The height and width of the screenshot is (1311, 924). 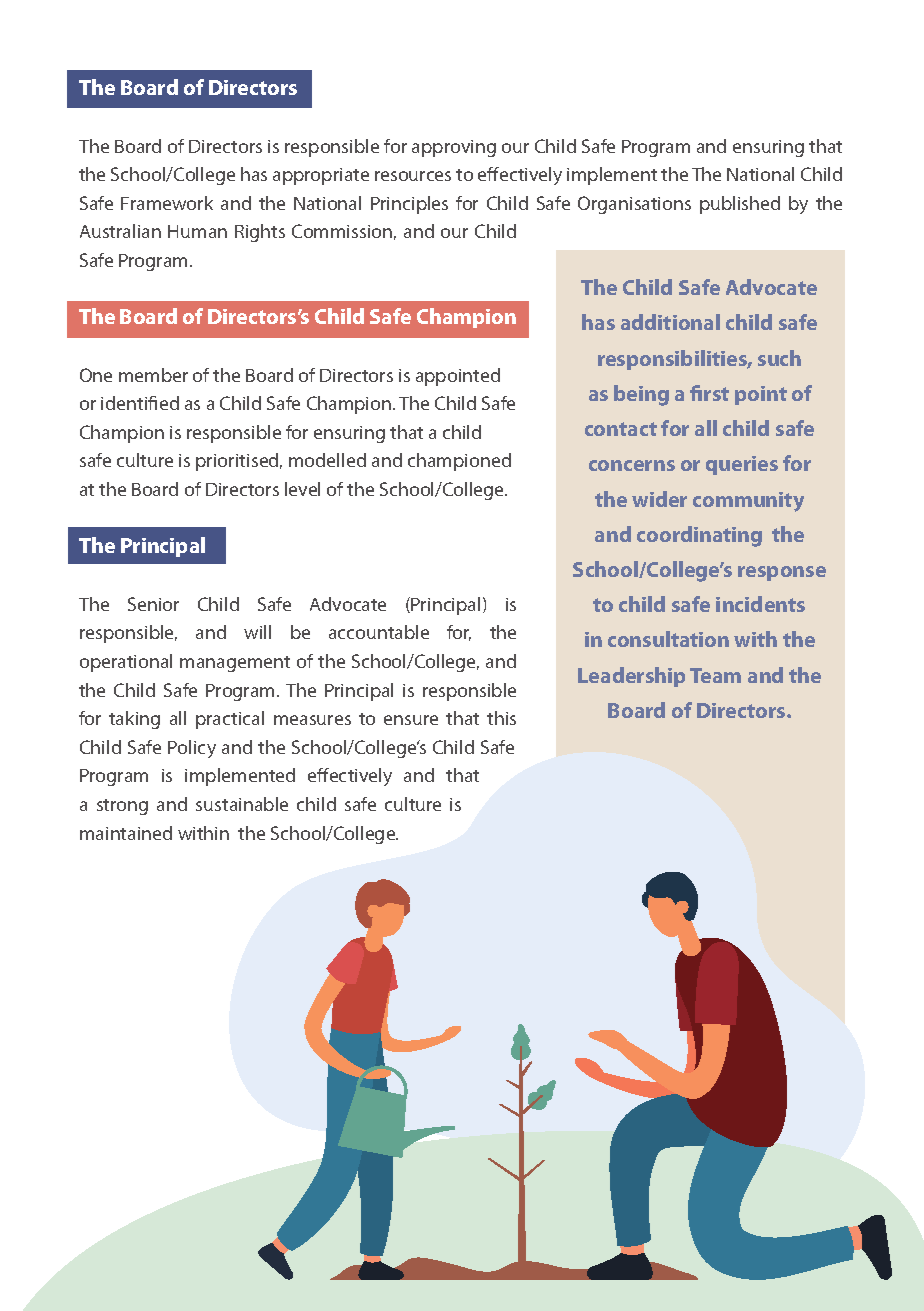 I want to click on contact, so click(x=621, y=429).
